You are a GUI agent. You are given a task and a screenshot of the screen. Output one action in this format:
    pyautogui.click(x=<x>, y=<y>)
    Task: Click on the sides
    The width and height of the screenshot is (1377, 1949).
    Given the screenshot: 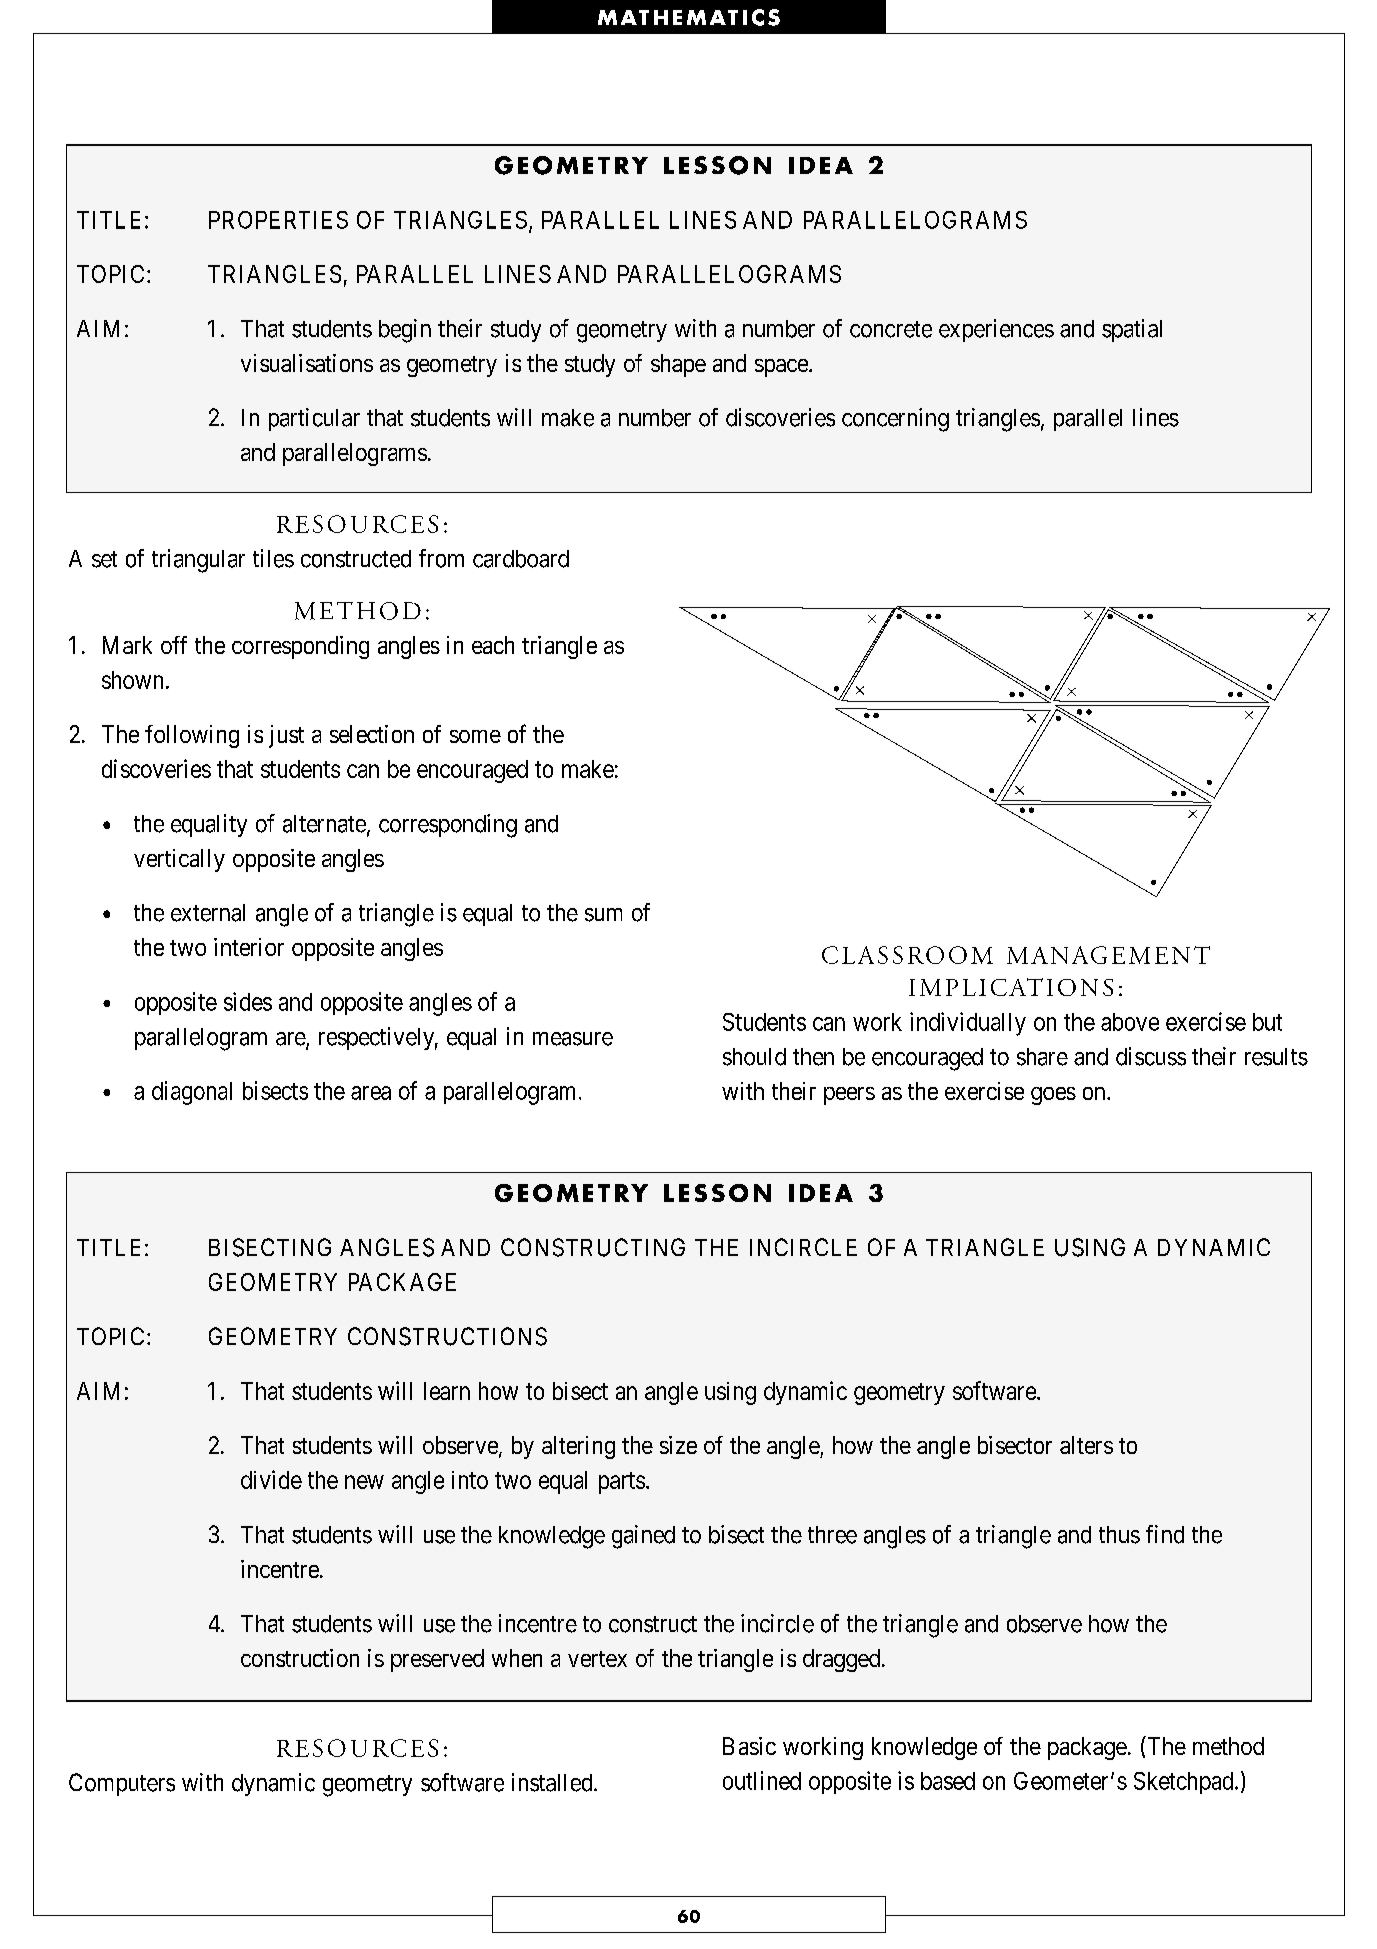 What is the action you would take?
    pyautogui.click(x=248, y=1001)
